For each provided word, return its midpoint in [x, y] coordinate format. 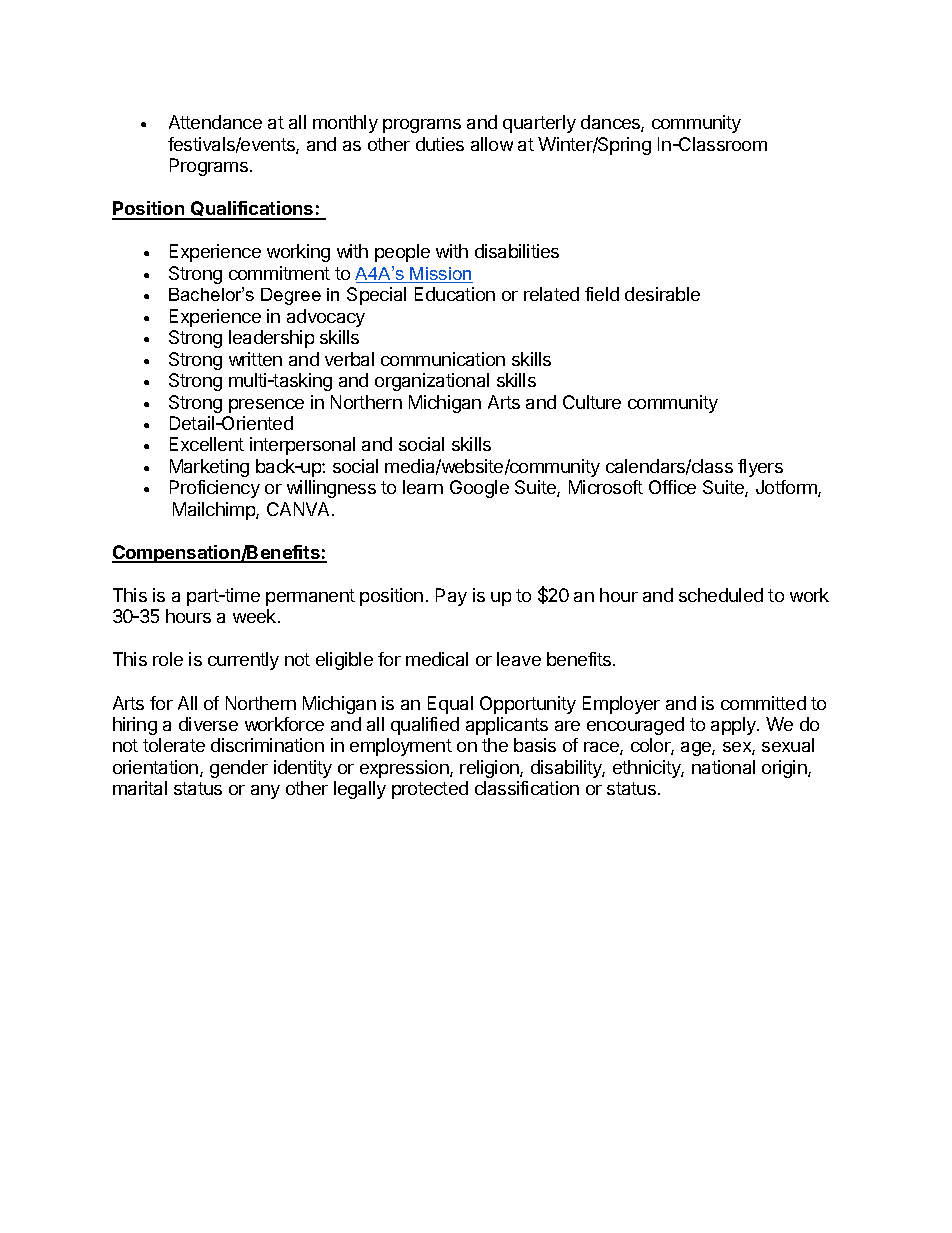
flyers [760, 468]
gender [239, 769]
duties [440, 144]
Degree [291, 296]
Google [479, 489]
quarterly [539, 124]
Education [455, 294]
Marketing [209, 468]
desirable [662, 294]
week [256, 616]
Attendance [215, 122]
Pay [451, 597]
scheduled [721, 595]
